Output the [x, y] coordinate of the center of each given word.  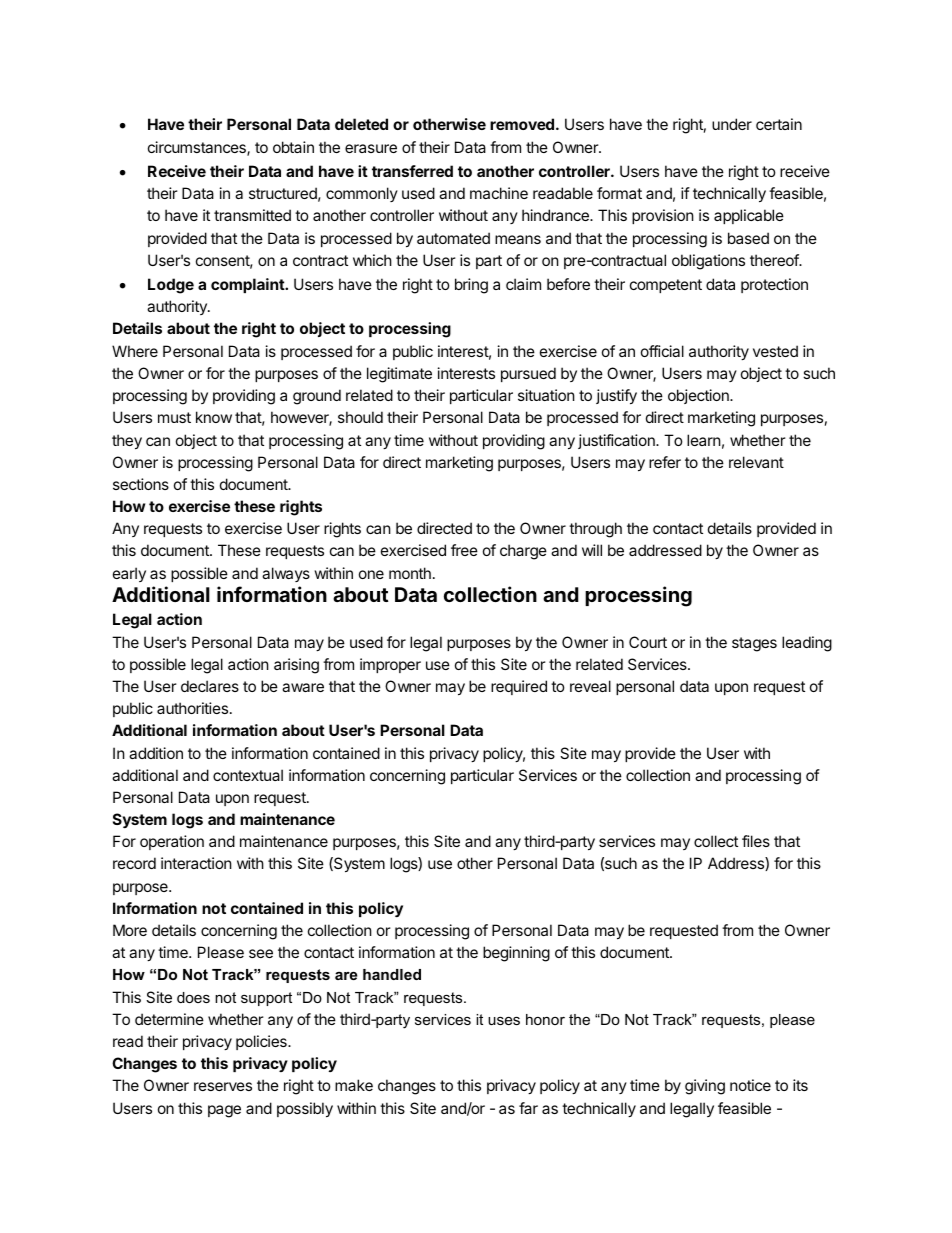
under [732, 124]
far [528, 1108]
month [410, 573]
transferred [412, 171]
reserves [223, 1086]
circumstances [198, 148]
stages [754, 644]
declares [210, 686]
